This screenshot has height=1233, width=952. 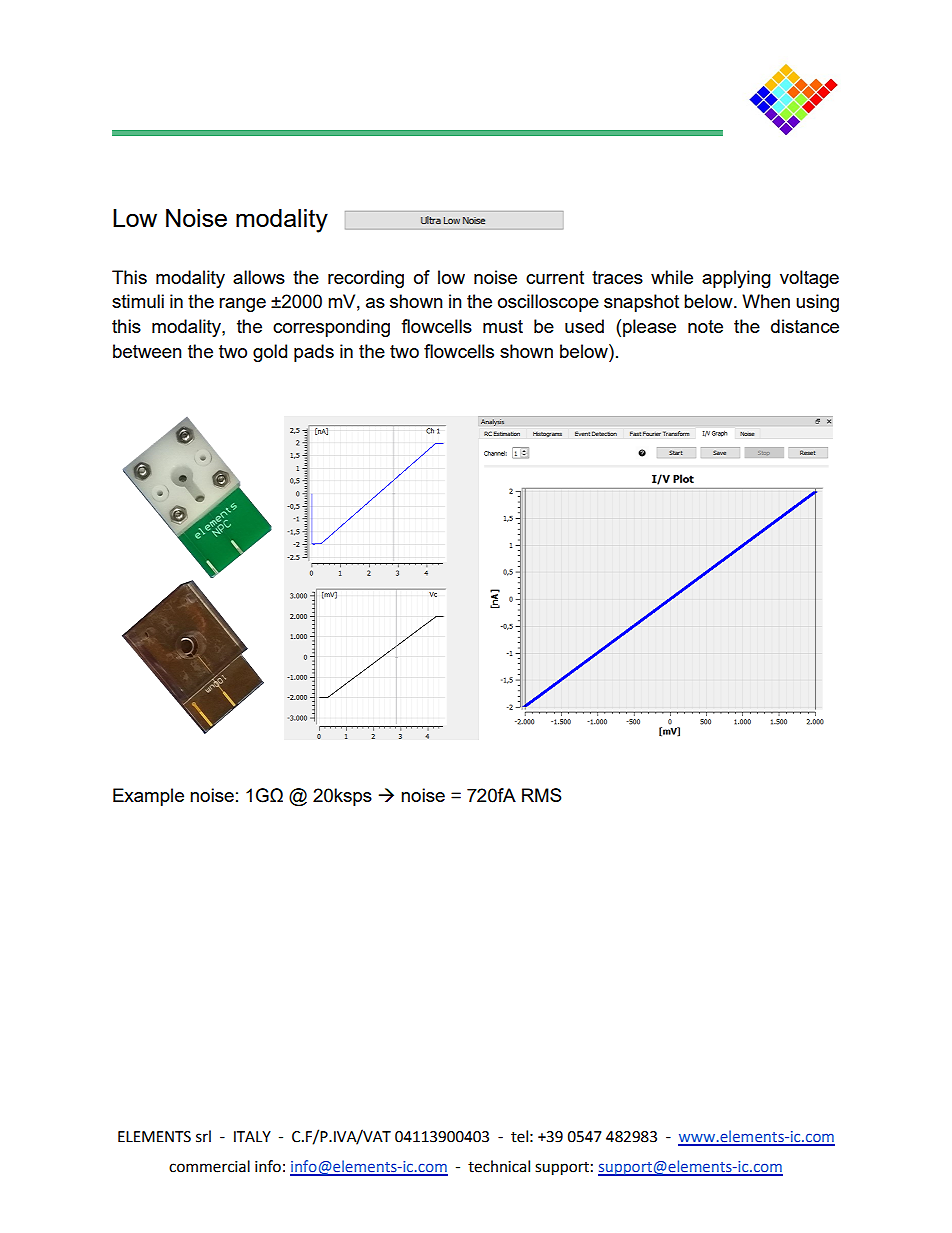 What do you see at coordinates (314, 353) in the screenshot?
I see `pads` at bounding box center [314, 353].
